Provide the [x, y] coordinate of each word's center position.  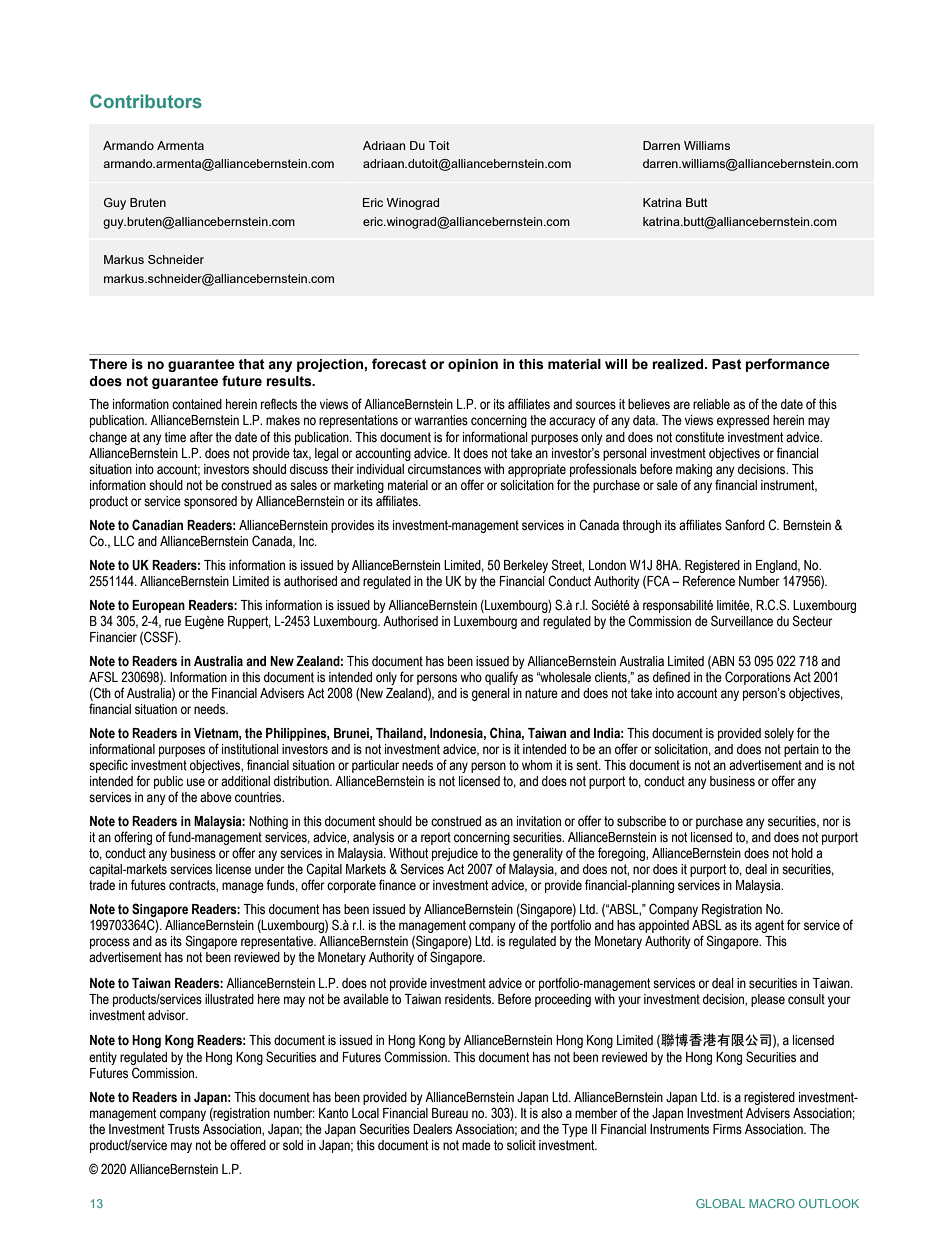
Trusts [184, 1129]
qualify [501, 678]
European [158, 606]
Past [727, 364]
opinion [473, 365]
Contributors [146, 101]
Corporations [758, 678]
